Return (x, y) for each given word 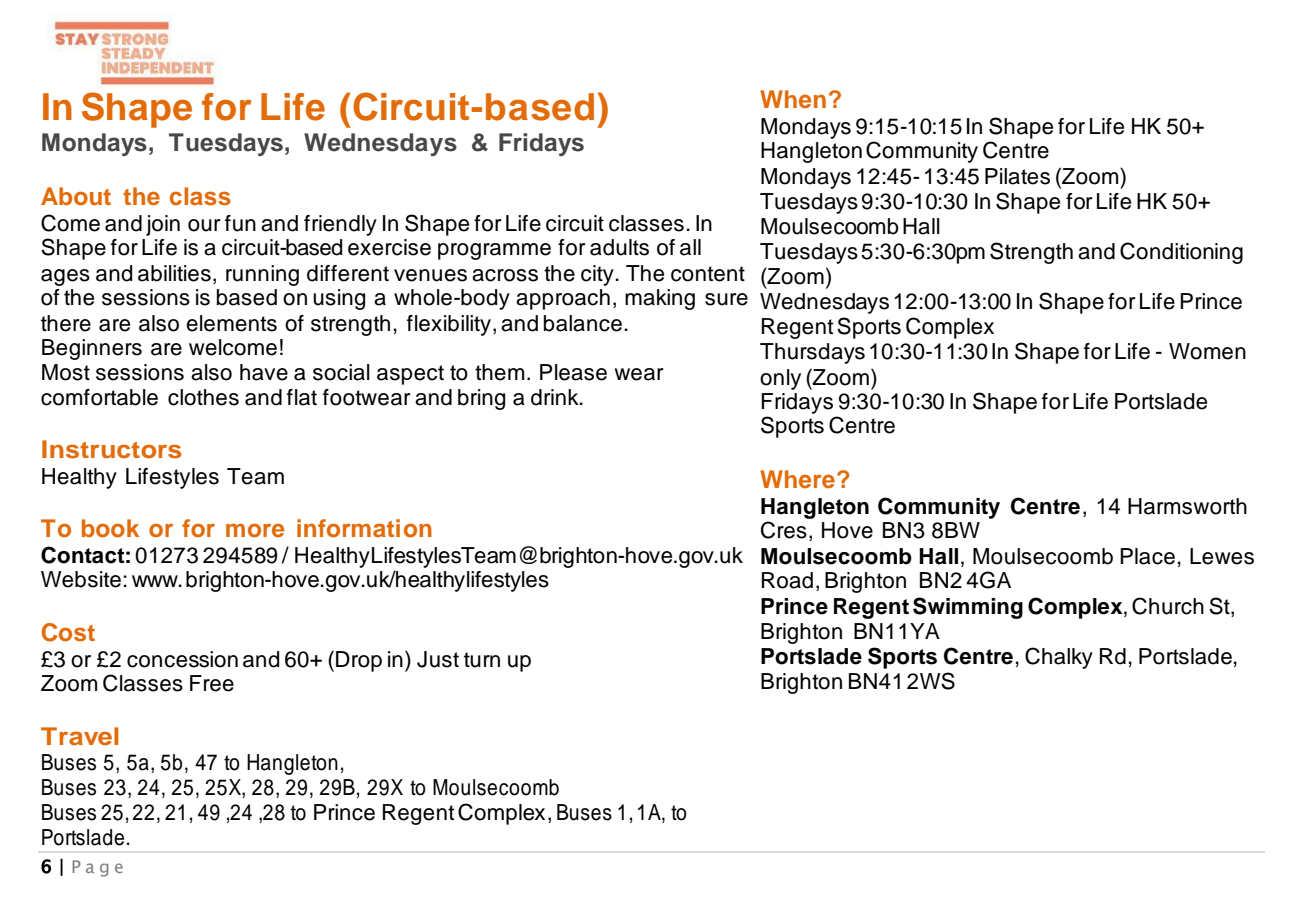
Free (212, 683)
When (793, 99)
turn (482, 660)
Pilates (1017, 176)
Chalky (1059, 658)
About (76, 196)
